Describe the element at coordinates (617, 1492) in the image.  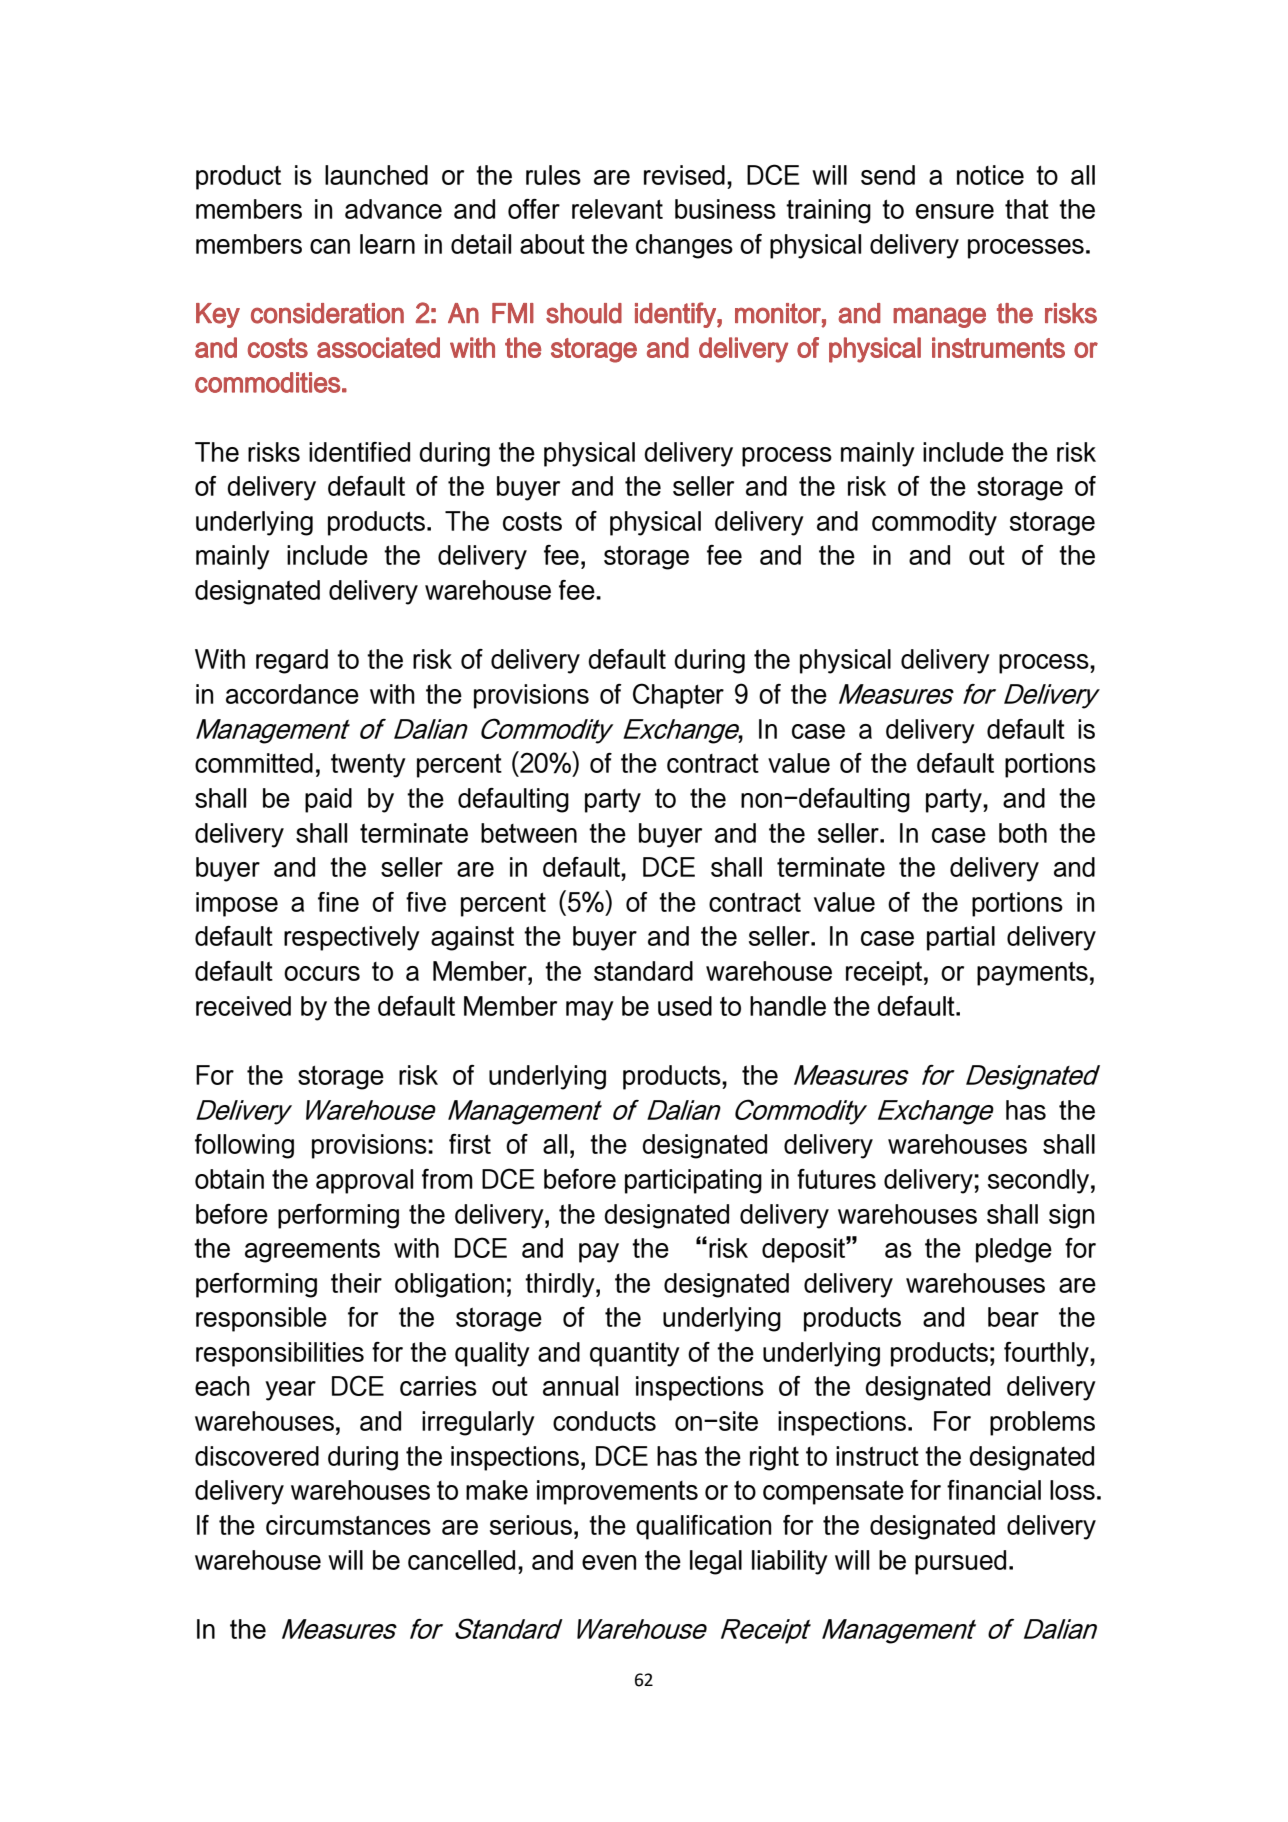
I see `improvements` at that location.
